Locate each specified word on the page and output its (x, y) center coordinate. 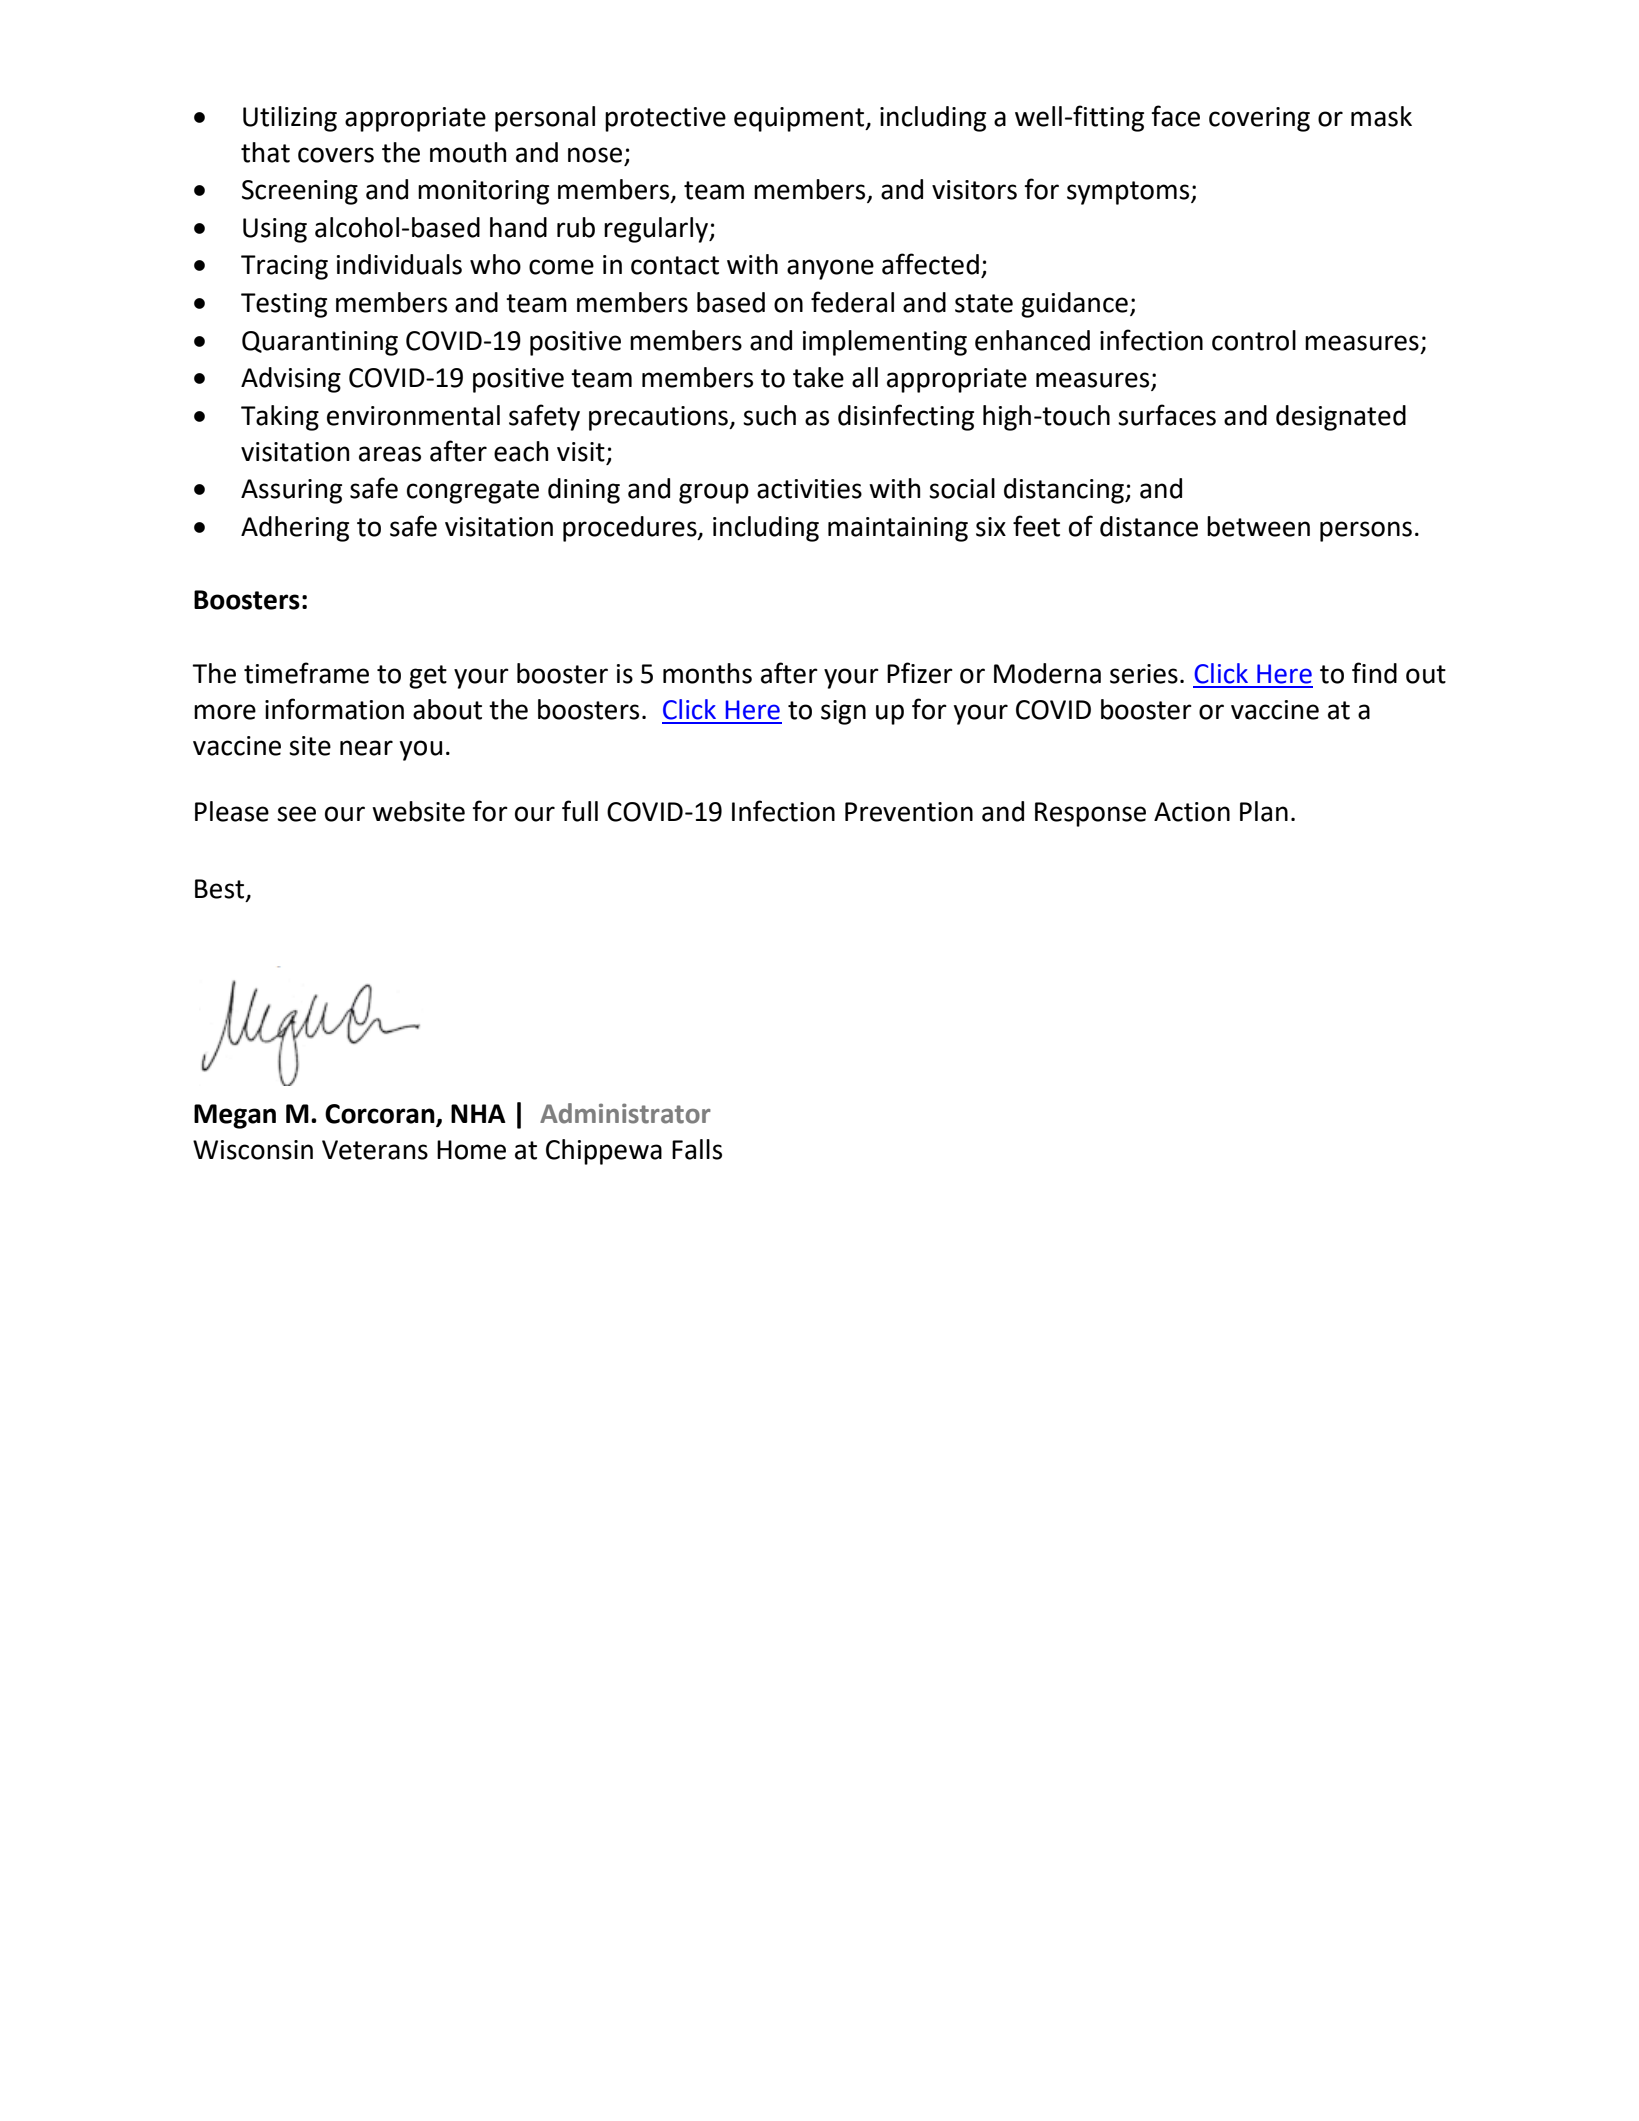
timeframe (306, 673)
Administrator (625, 1113)
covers (336, 155)
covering (1259, 119)
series (1144, 674)
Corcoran (381, 1115)
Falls (697, 1149)
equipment (800, 119)
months (707, 673)
